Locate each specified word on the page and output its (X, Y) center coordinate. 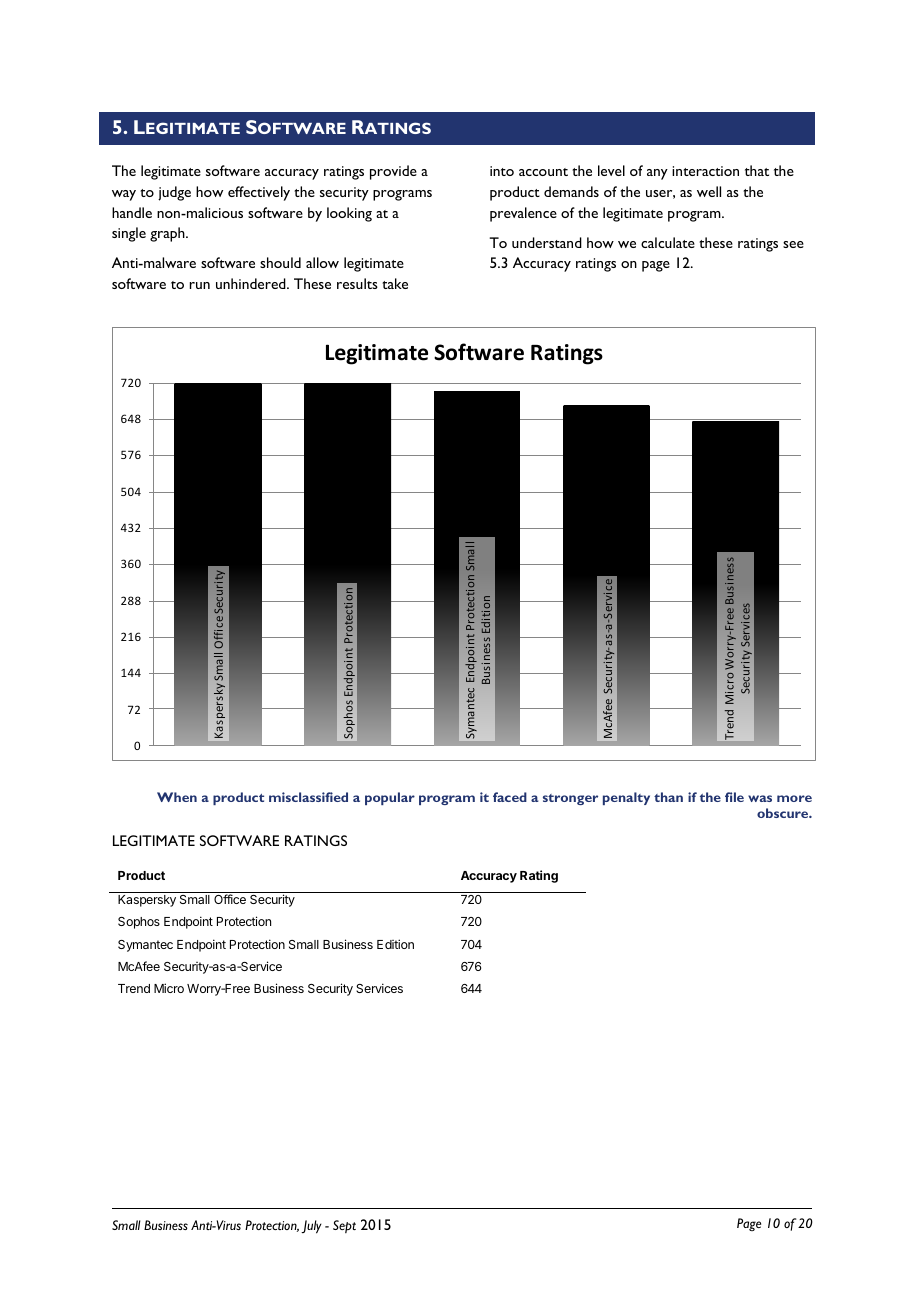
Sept (344, 1226)
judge (174, 193)
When (177, 797)
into (502, 171)
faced (510, 797)
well (709, 191)
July (311, 1227)
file (734, 797)
